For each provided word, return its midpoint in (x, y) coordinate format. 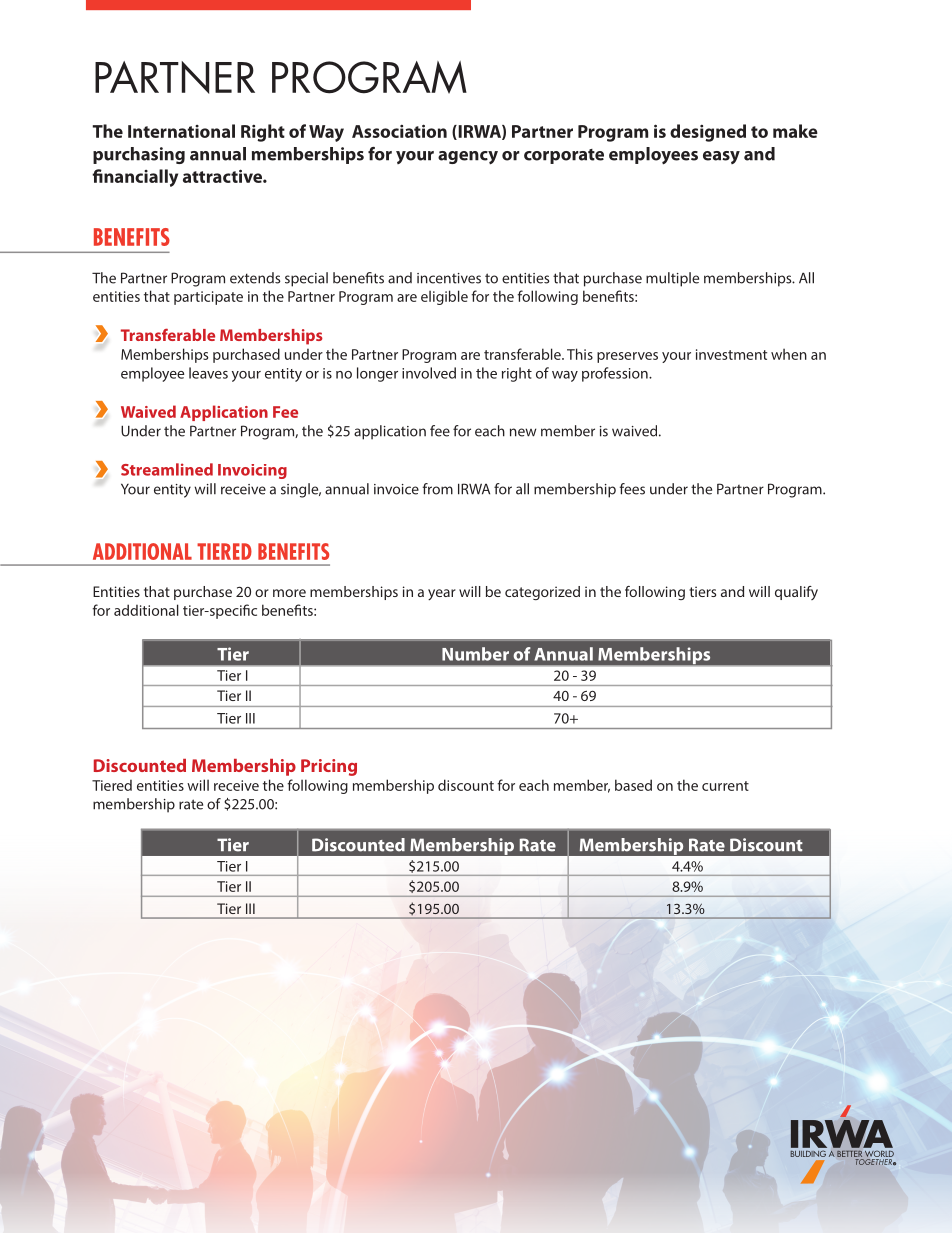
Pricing (329, 767)
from (438, 489)
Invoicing (252, 471)
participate (208, 298)
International (181, 131)
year (442, 594)
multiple (672, 279)
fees (632, 489)
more (289, 593)
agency (468, 158)
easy (721, 157)
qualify (796, 593)
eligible (444, 297)
